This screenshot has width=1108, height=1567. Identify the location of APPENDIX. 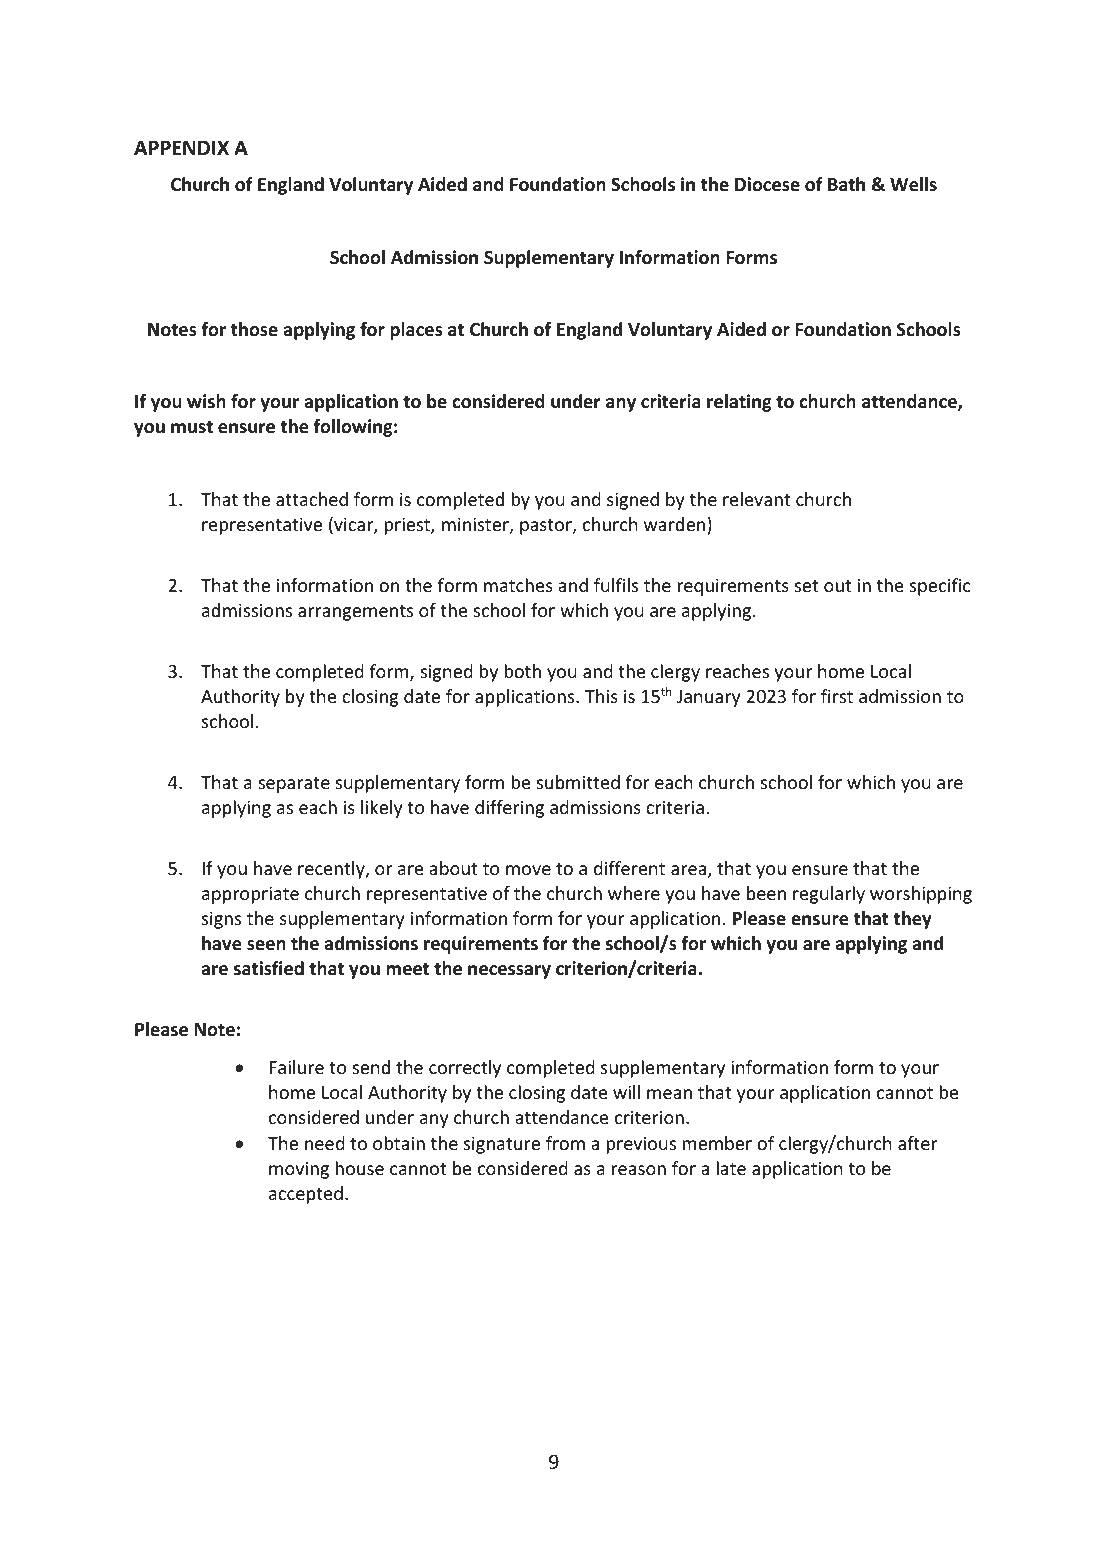
(181, 148).
